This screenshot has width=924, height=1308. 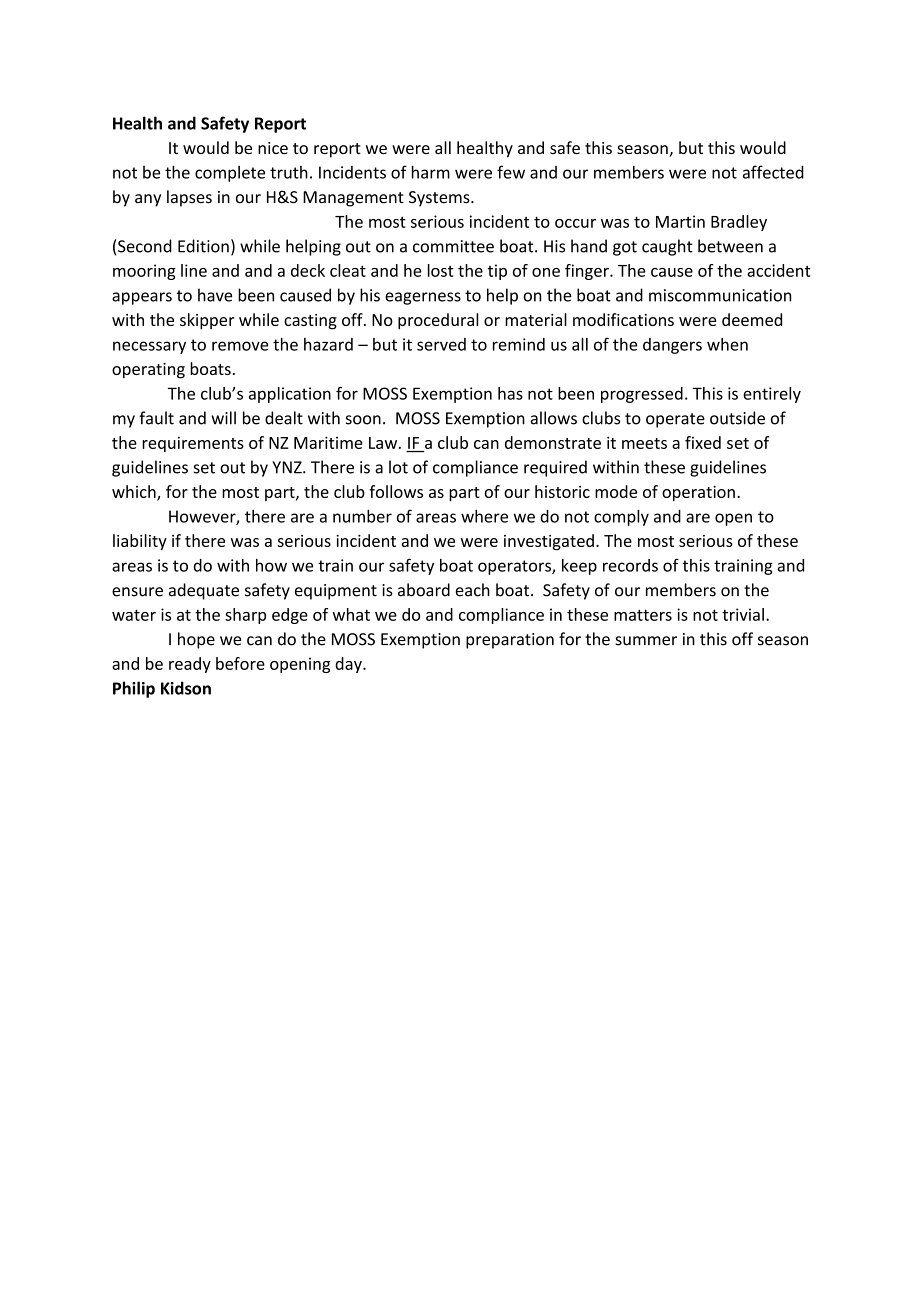 I want to click on miscommunication, so click(x=720, y=295).
